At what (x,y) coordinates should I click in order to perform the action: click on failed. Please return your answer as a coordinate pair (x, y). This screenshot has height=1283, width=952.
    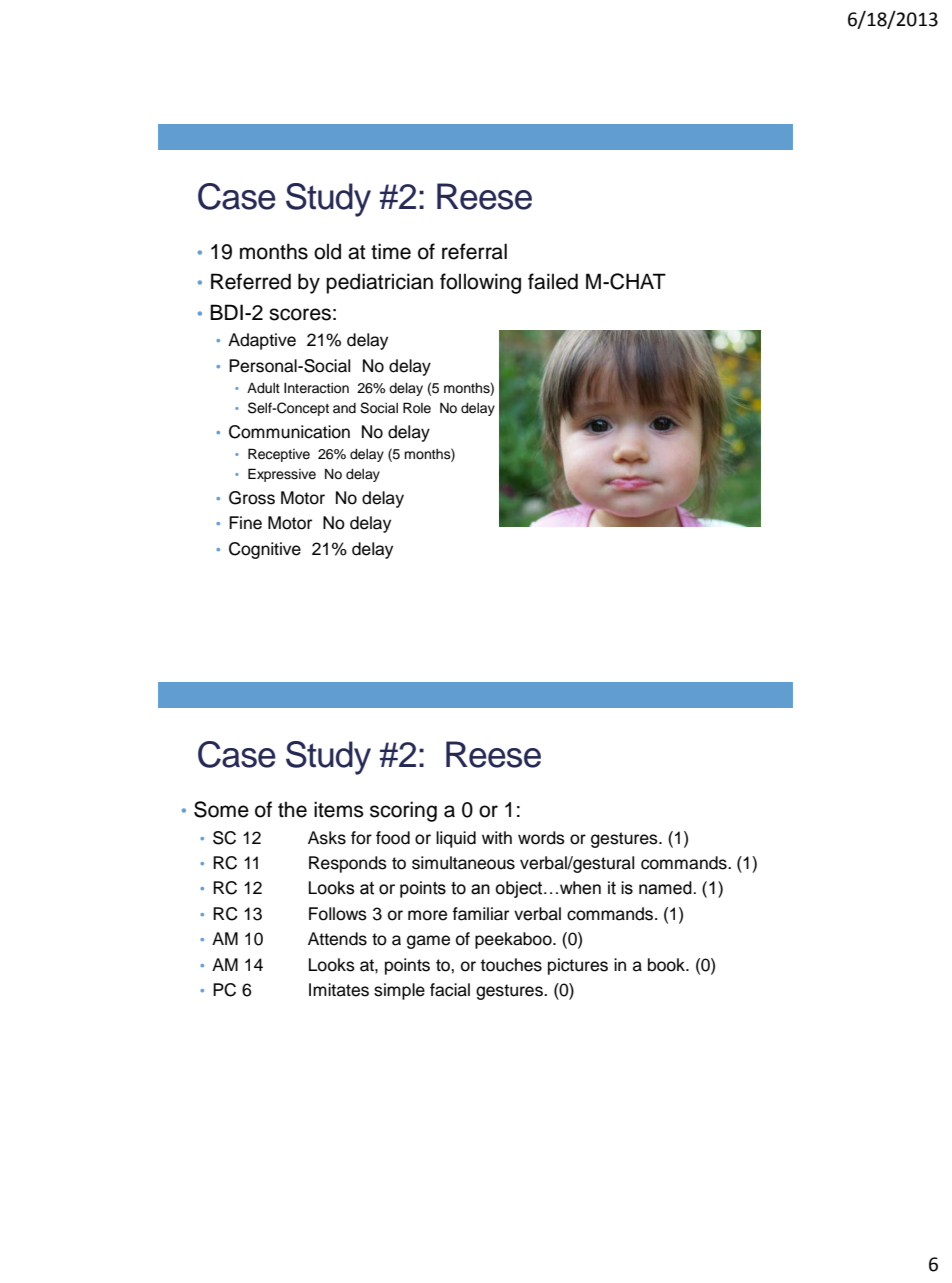
    Looking at the image, I should click on (553, 281).
